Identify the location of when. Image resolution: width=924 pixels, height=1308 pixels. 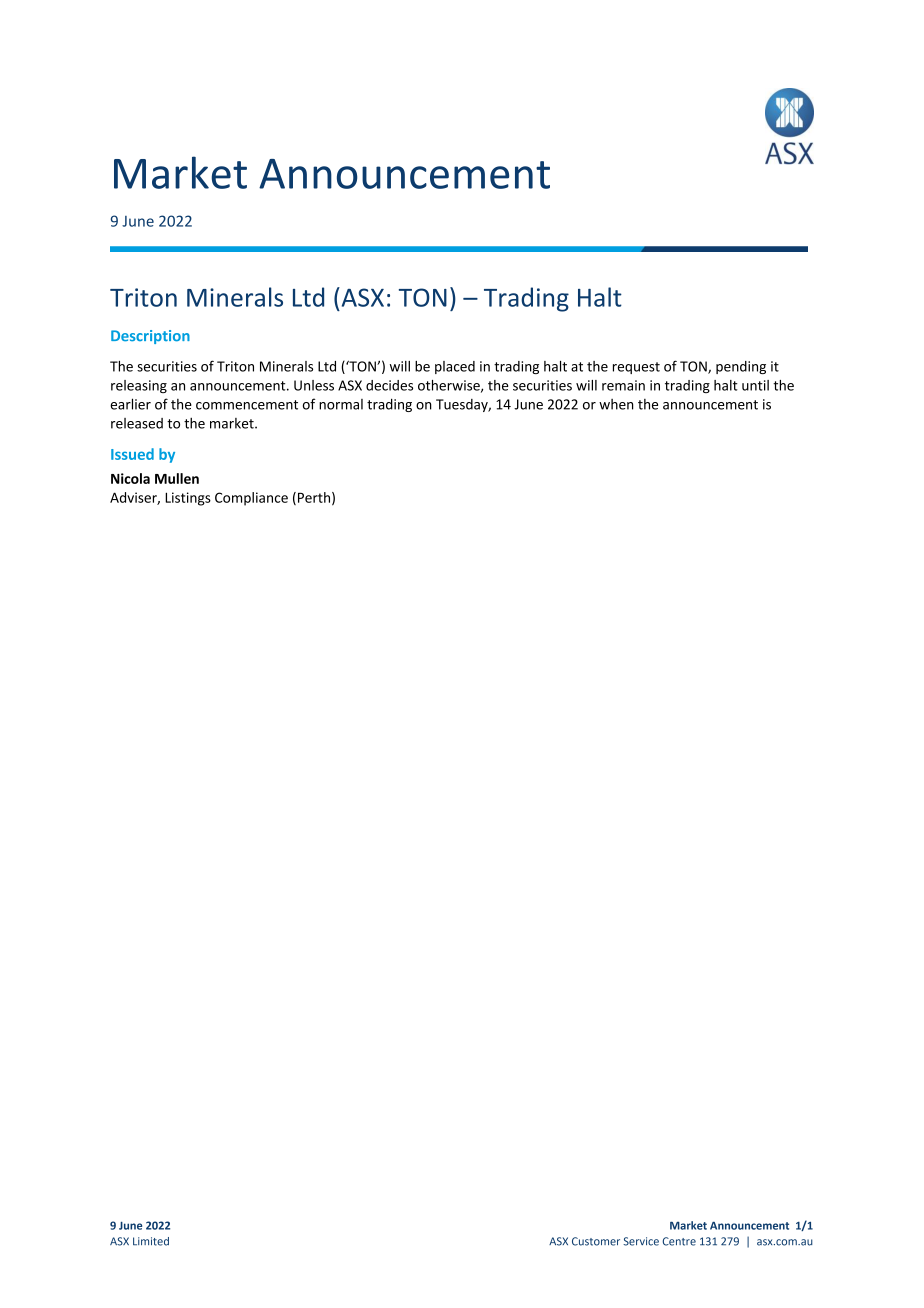
(616, 404).
